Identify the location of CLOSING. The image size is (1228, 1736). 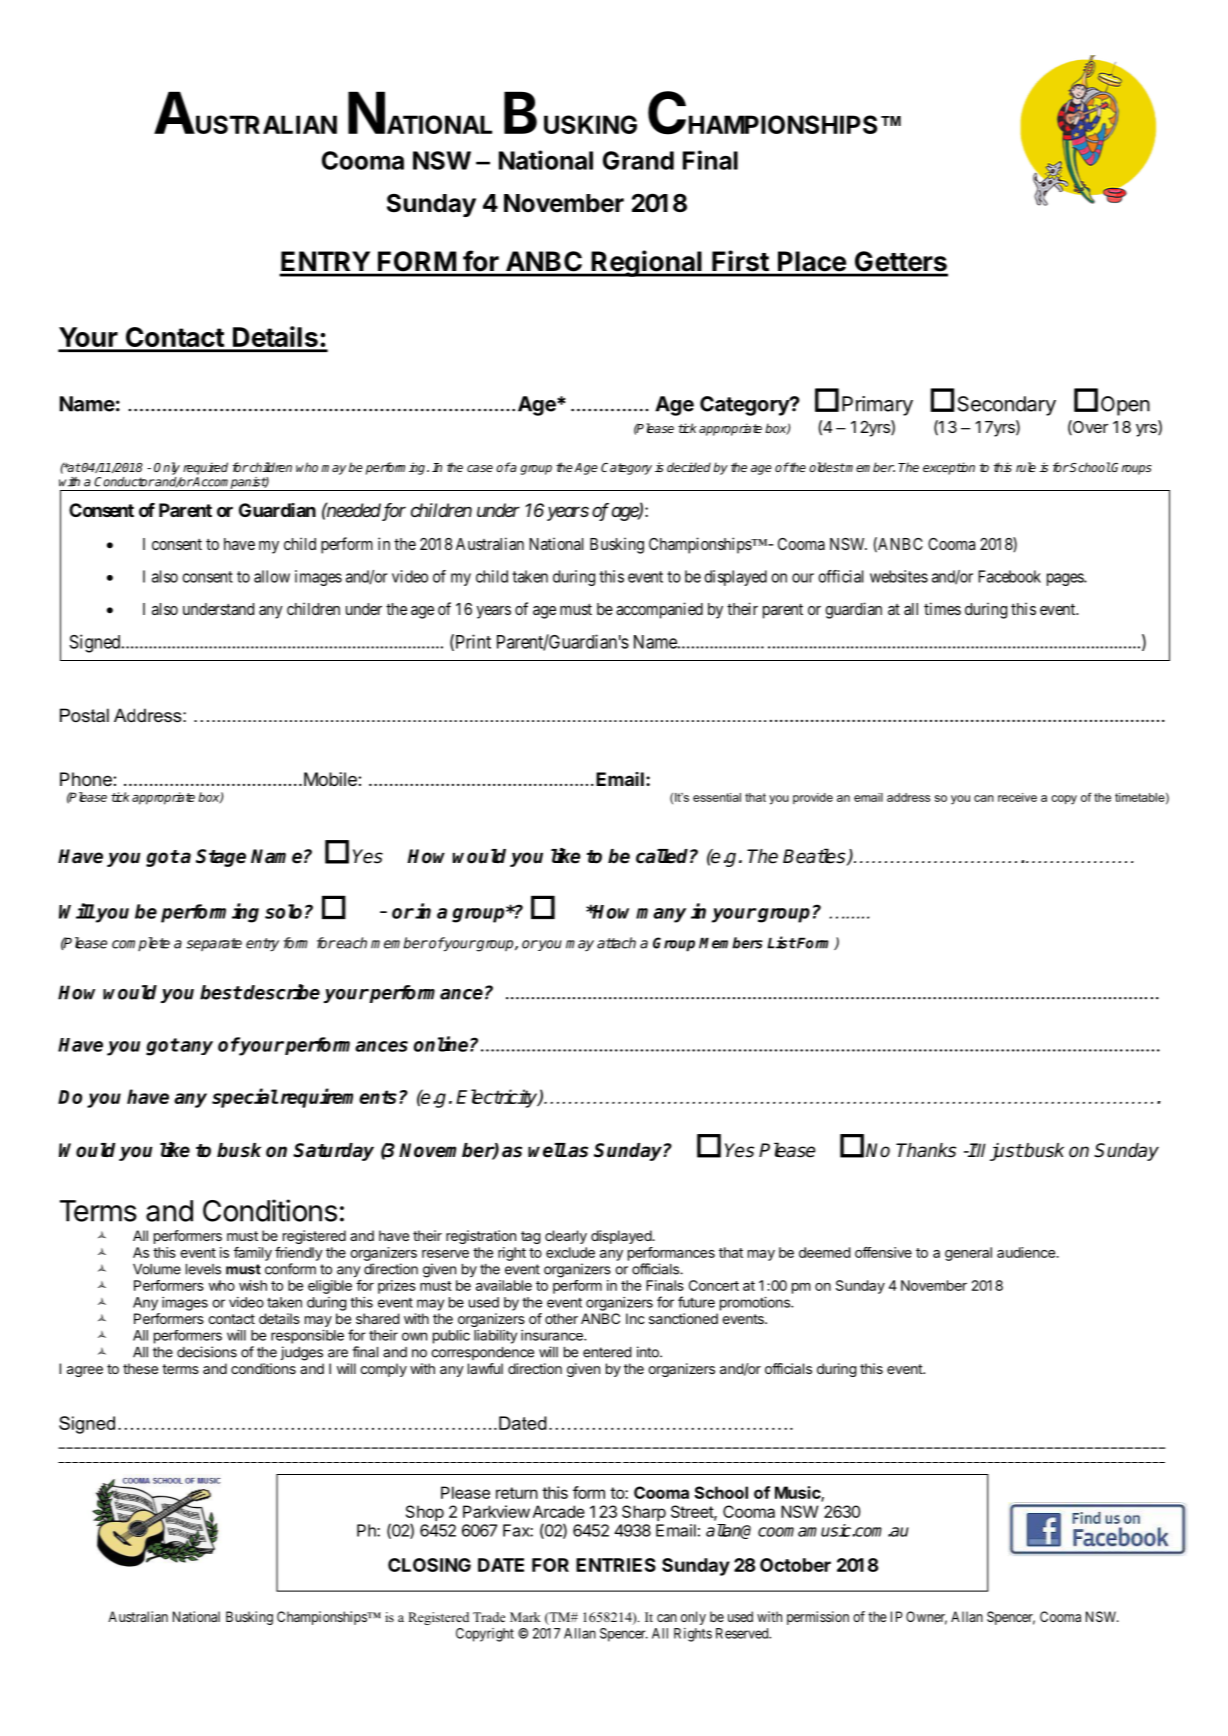
(429, 1565).
